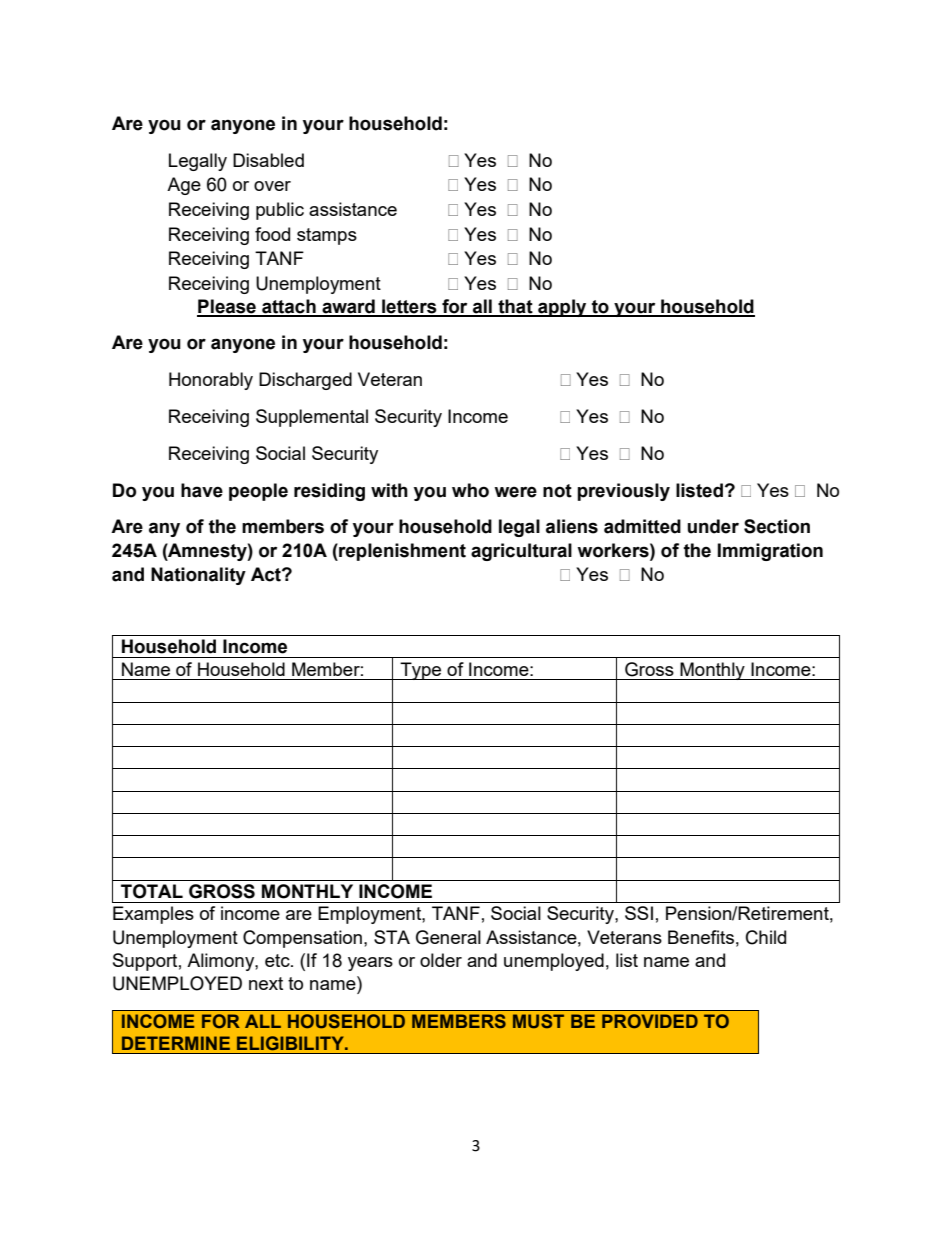 Image resolution: width=952 pixels, height=1233 pixels. I want to click on who, so click(470, 490).
